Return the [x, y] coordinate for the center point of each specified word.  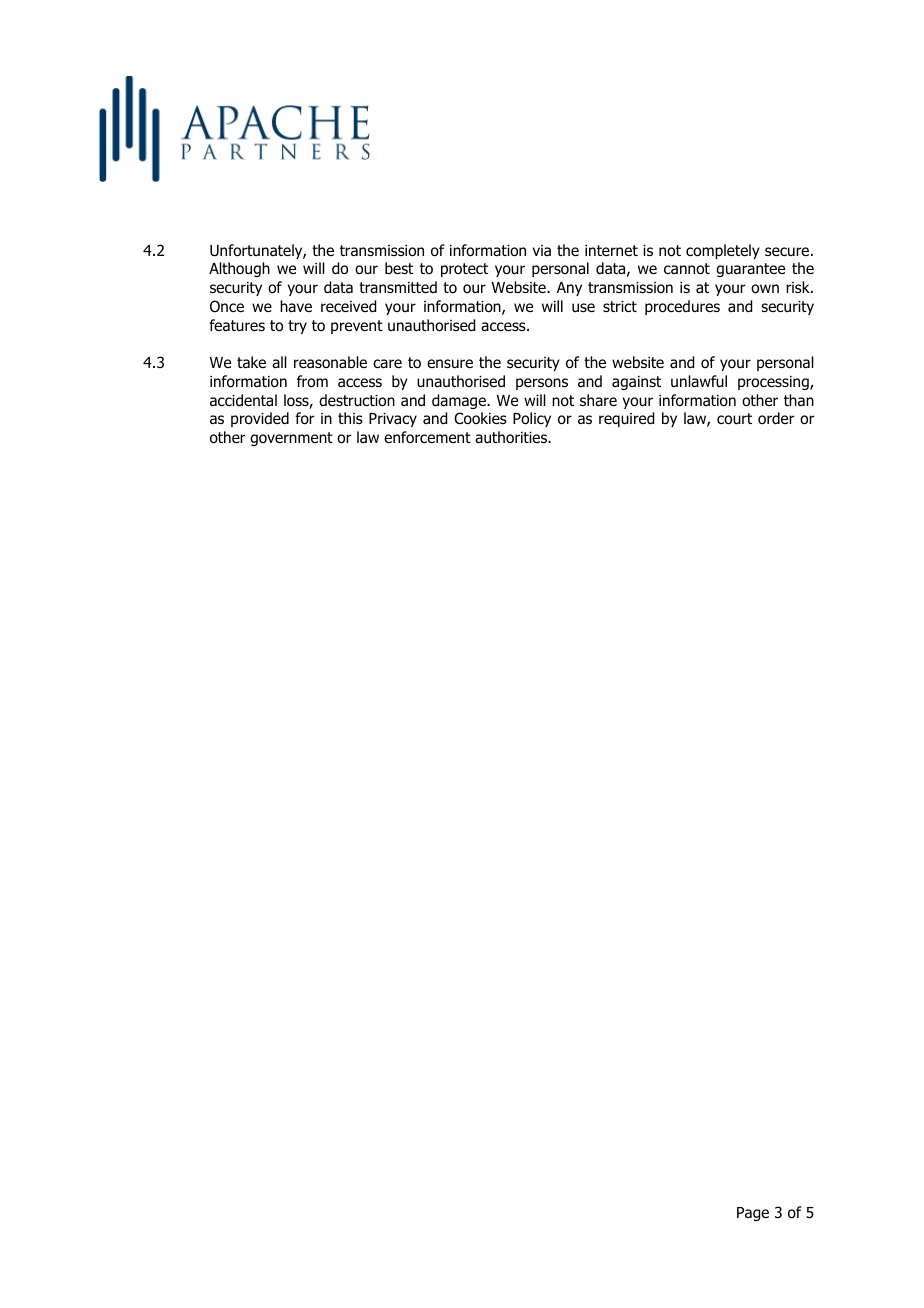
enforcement [427, 437]
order [776, 418]
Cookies [480, 418]
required [626, 419]
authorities [512, 437]
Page [753, 1214]
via [542, 250]
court [734, 419]
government [291, 439]
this [350, 418]
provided [260, 419]
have [296, 306]
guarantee [750, 270]
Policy [532, 419]
